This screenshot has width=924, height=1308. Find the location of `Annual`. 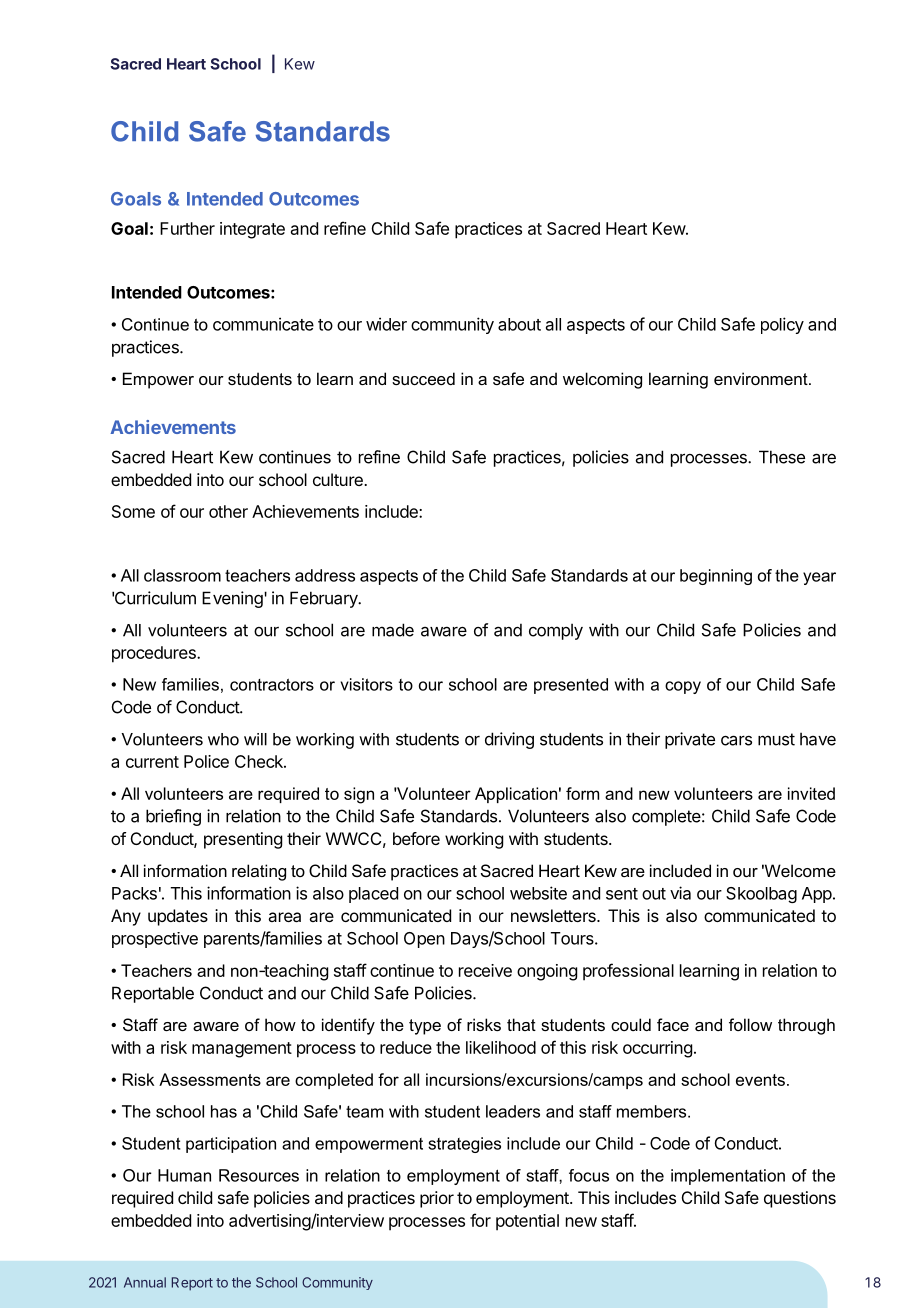

Annual is located at coordinates (145, 1282).
